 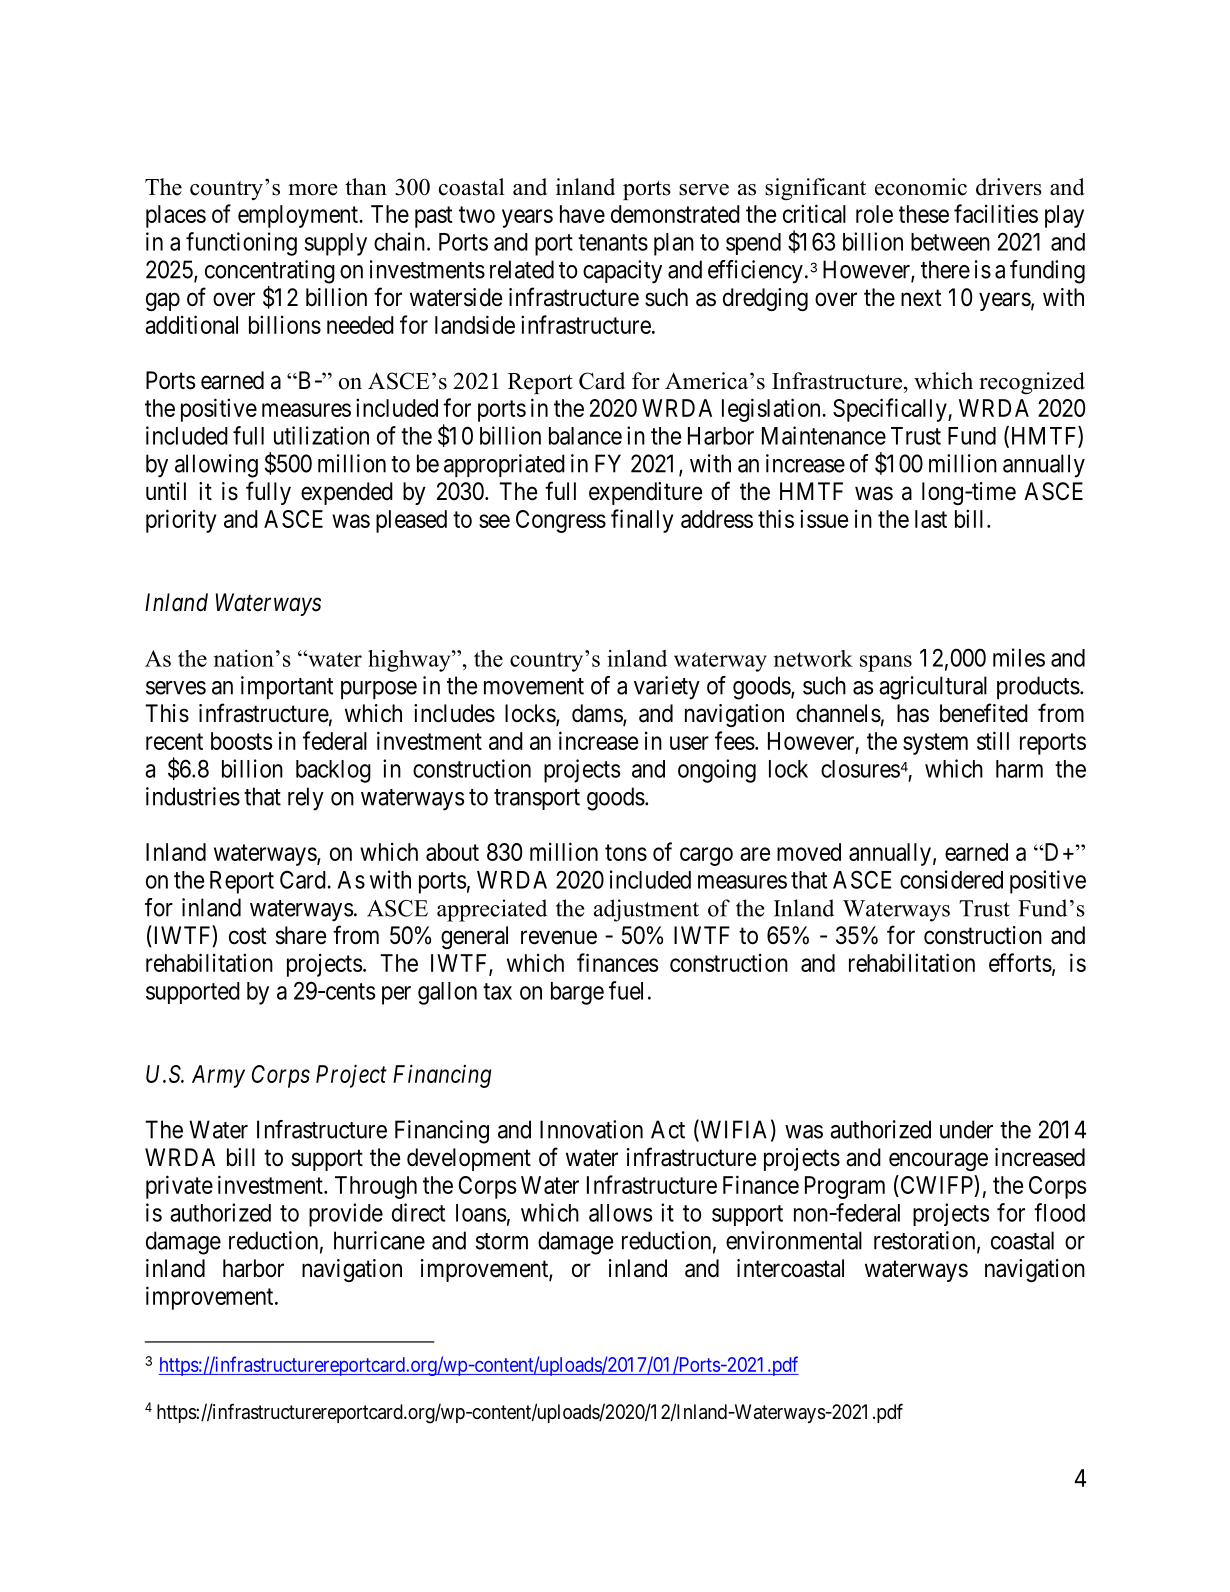 What do you see at coordinates (626, 852) in the image?
I see `tons` at bounding box center [626, 852].
